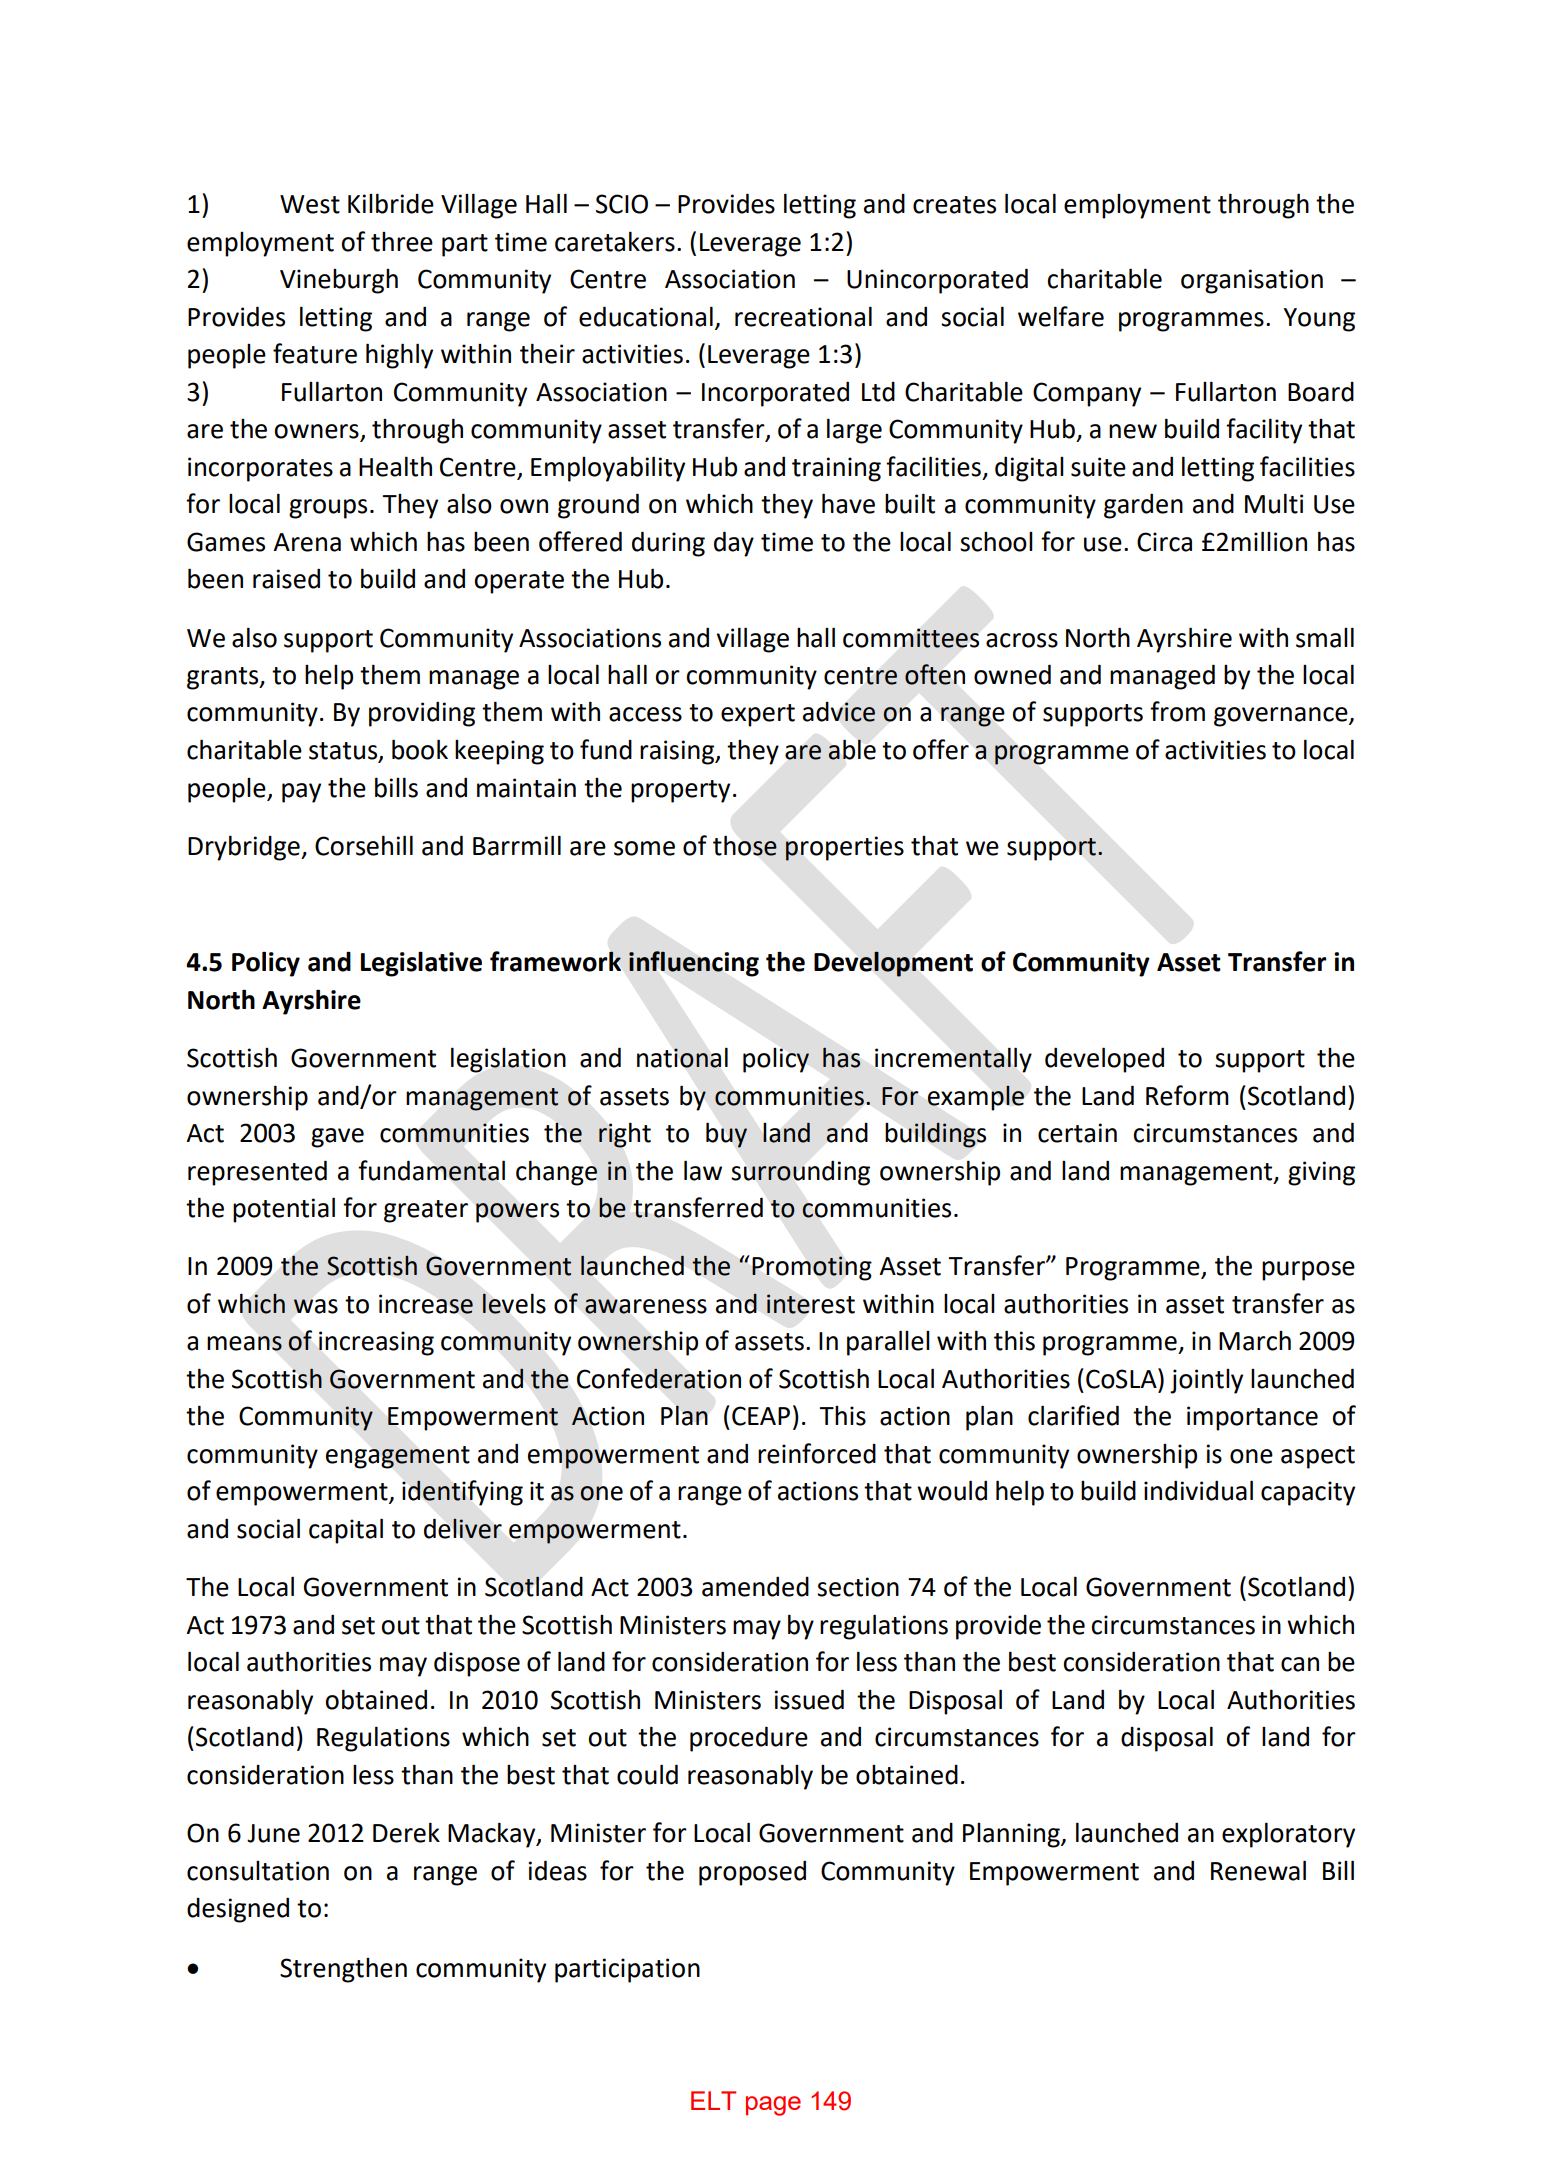  Describe the element at coordinates (803, 316) in the screenshot. I see `recreational` at that location.
